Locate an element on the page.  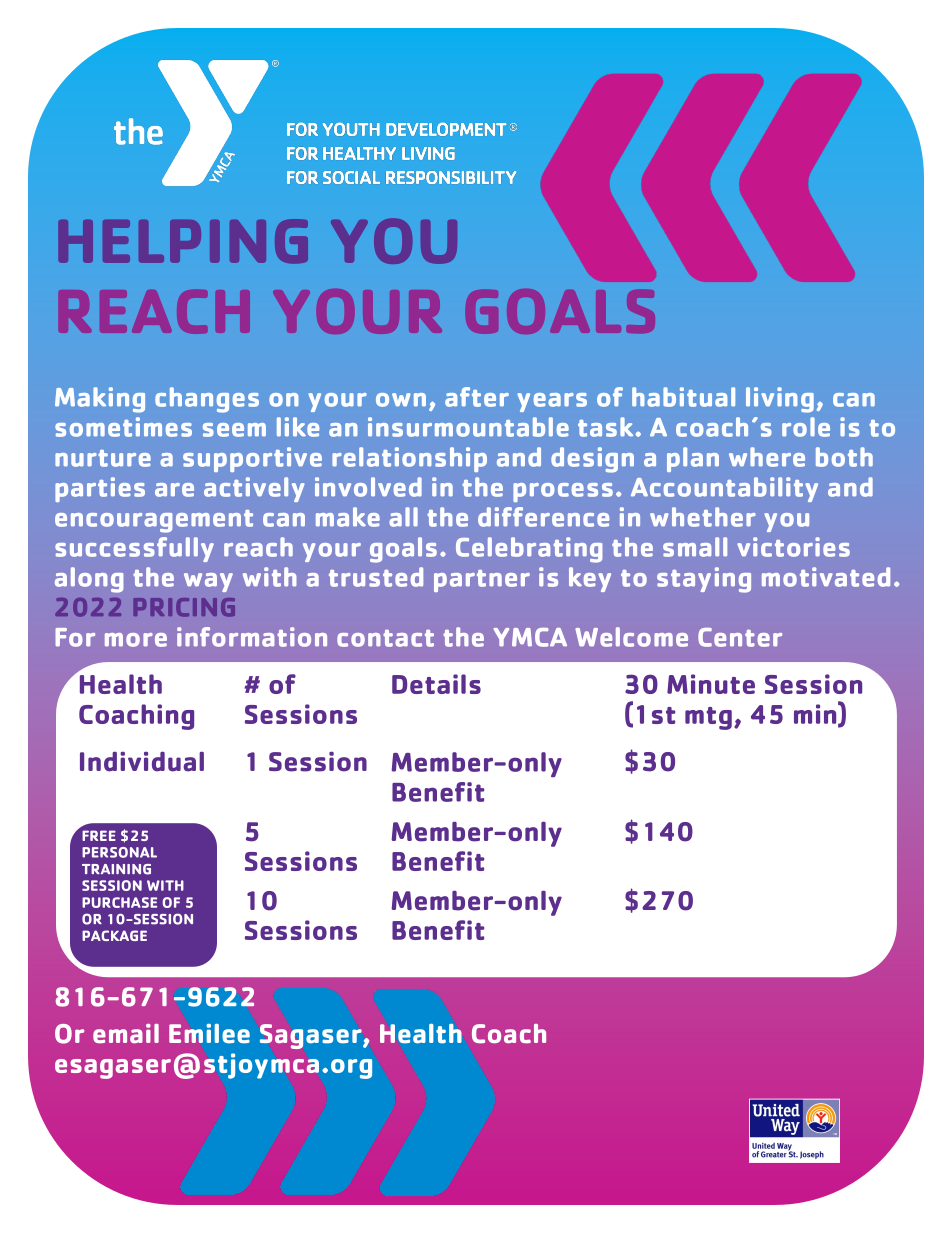
email is located at coordinates (126, 1033).
